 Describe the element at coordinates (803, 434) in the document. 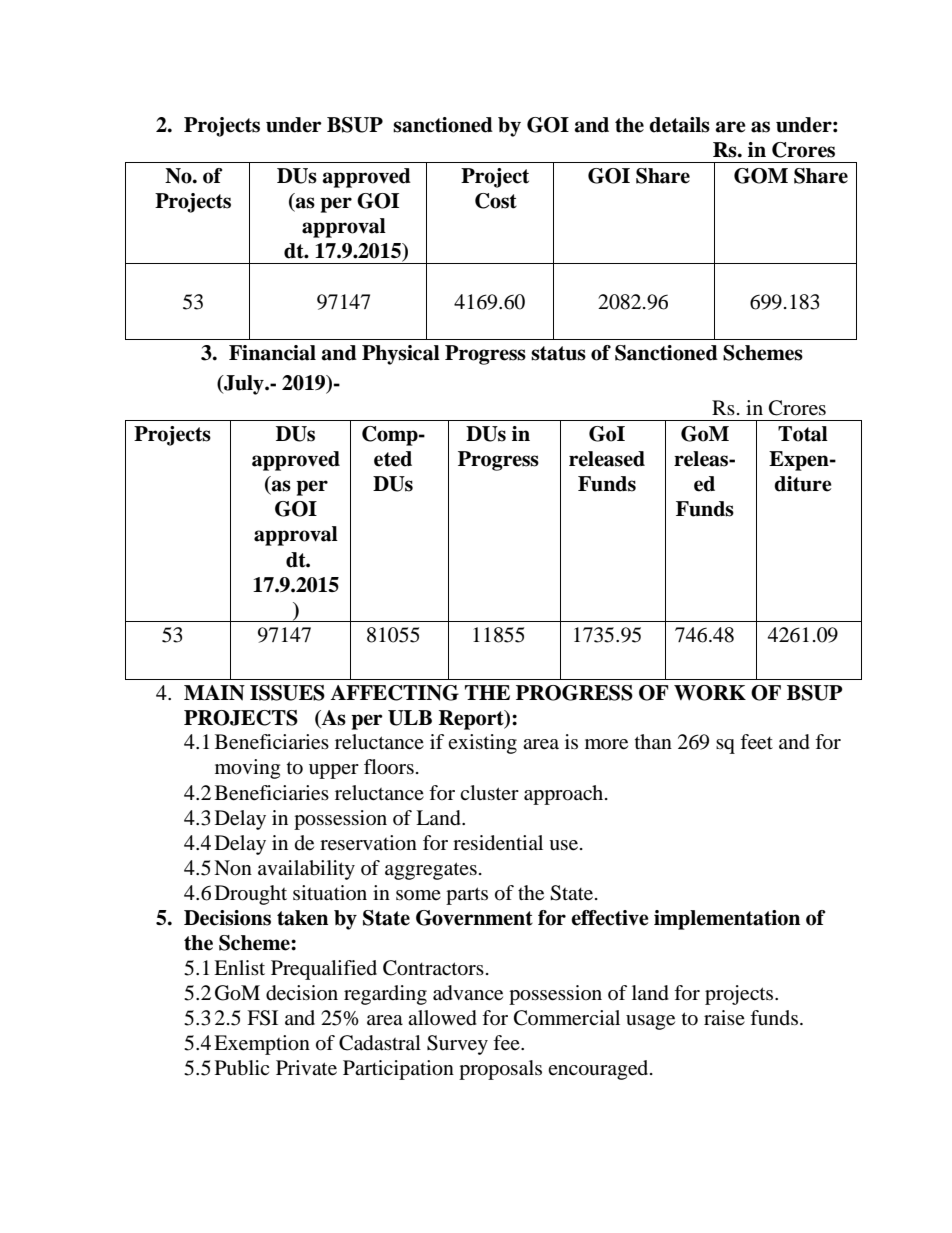

I see `Total` at that location.
